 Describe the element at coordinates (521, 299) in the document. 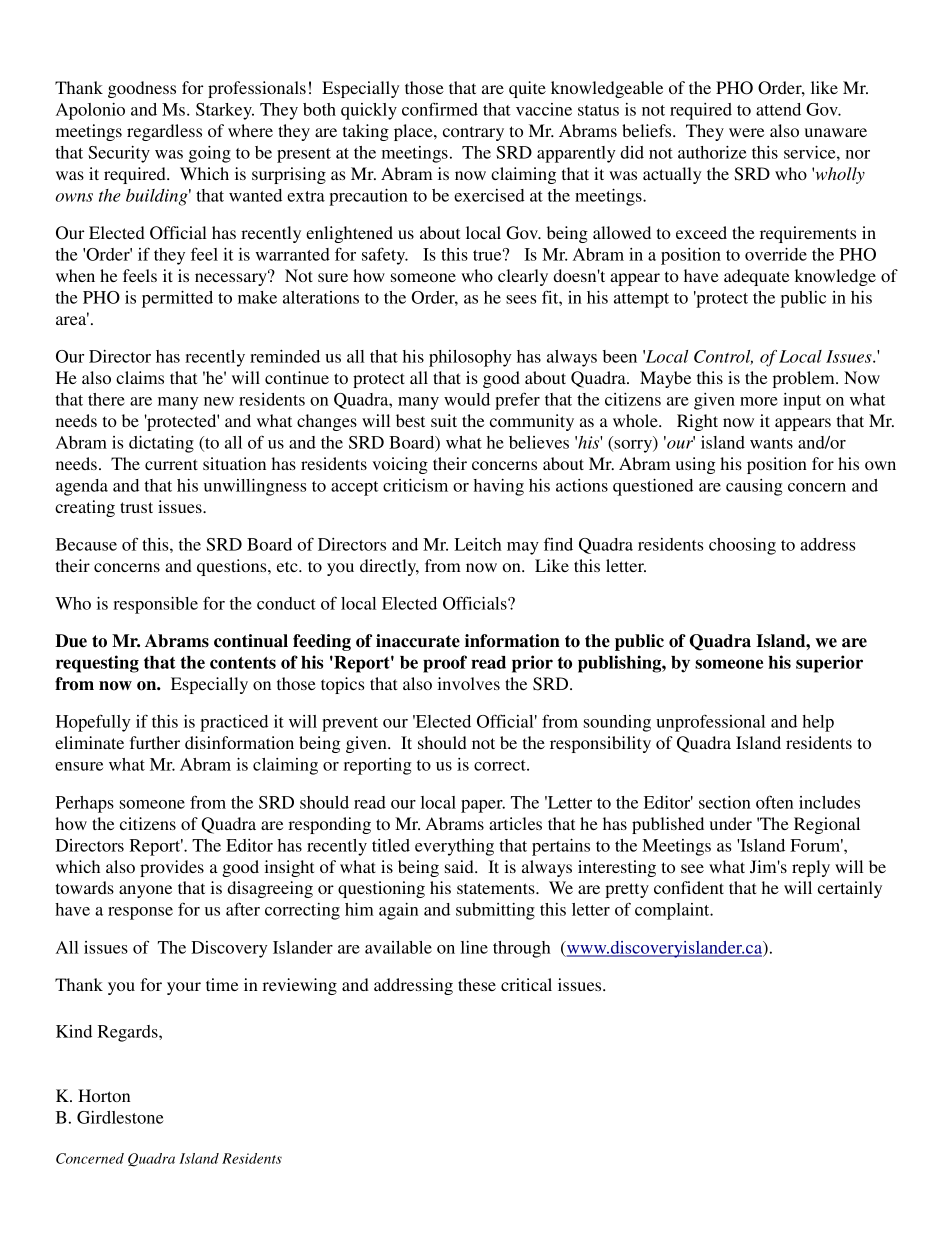

I see `sees` at that location.
